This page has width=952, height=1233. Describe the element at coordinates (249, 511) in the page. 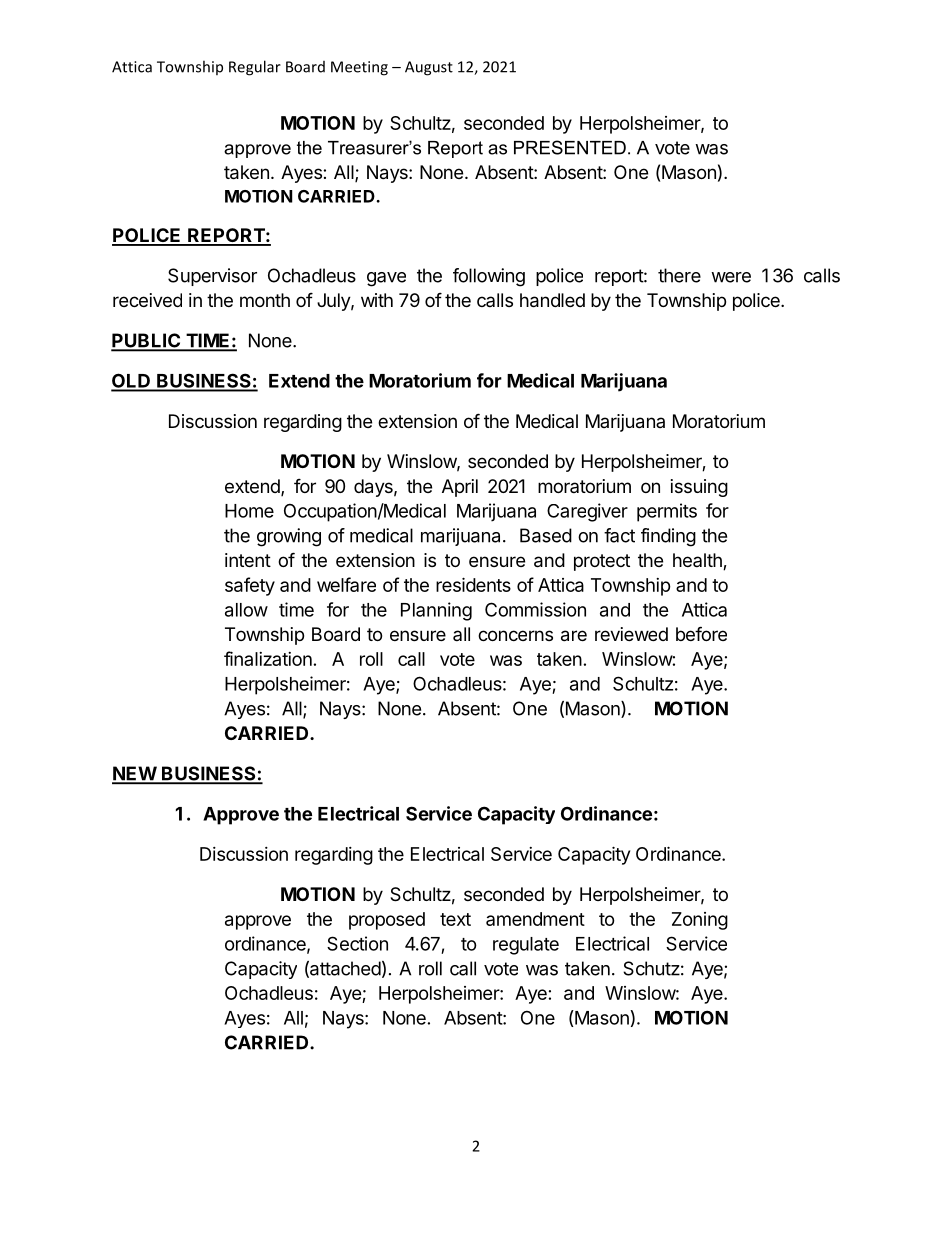

I see `Home` at that location.
